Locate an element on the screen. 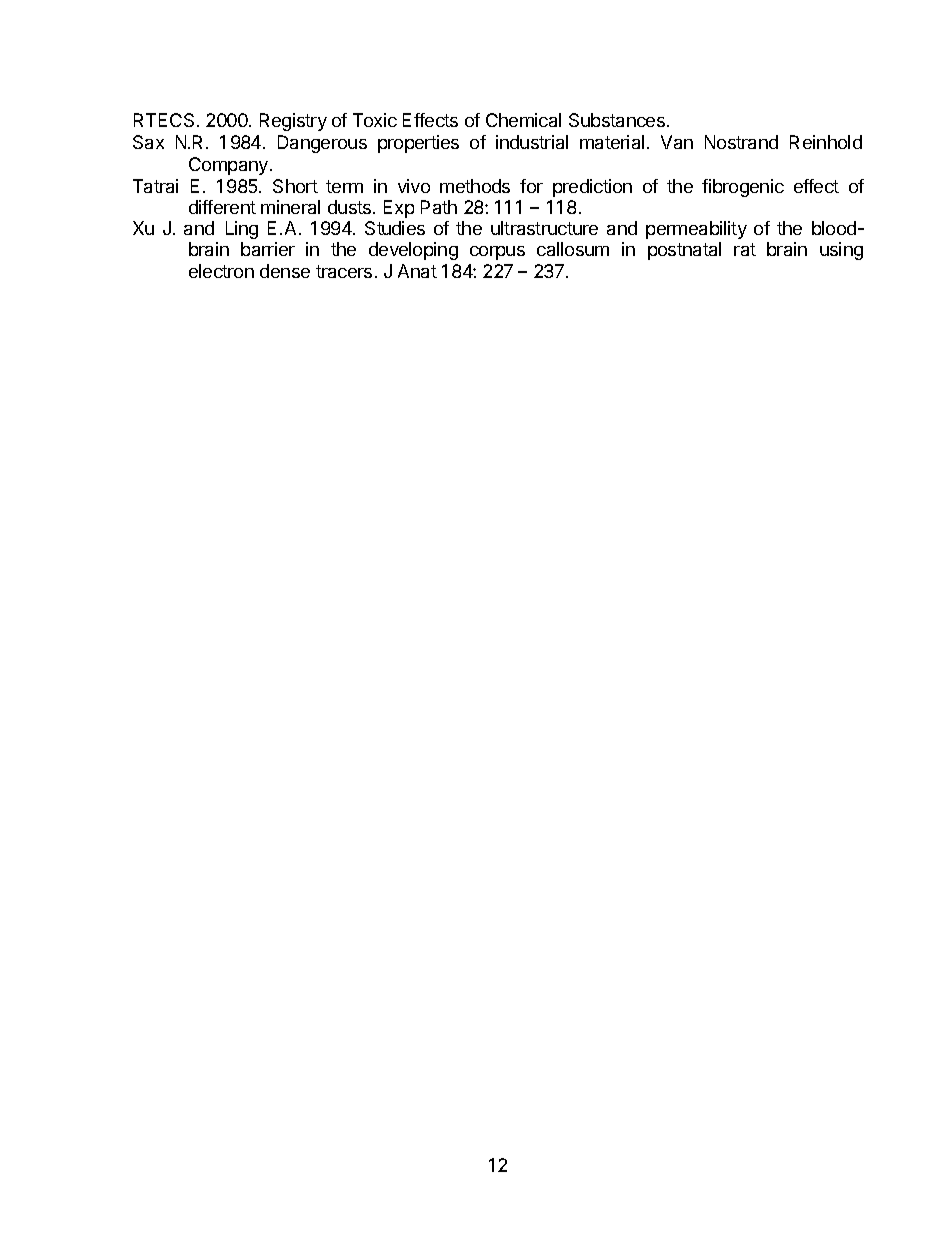 The height and width of the screenshot is (1233, 952). Chemical is located at coordinates (523, 120).
